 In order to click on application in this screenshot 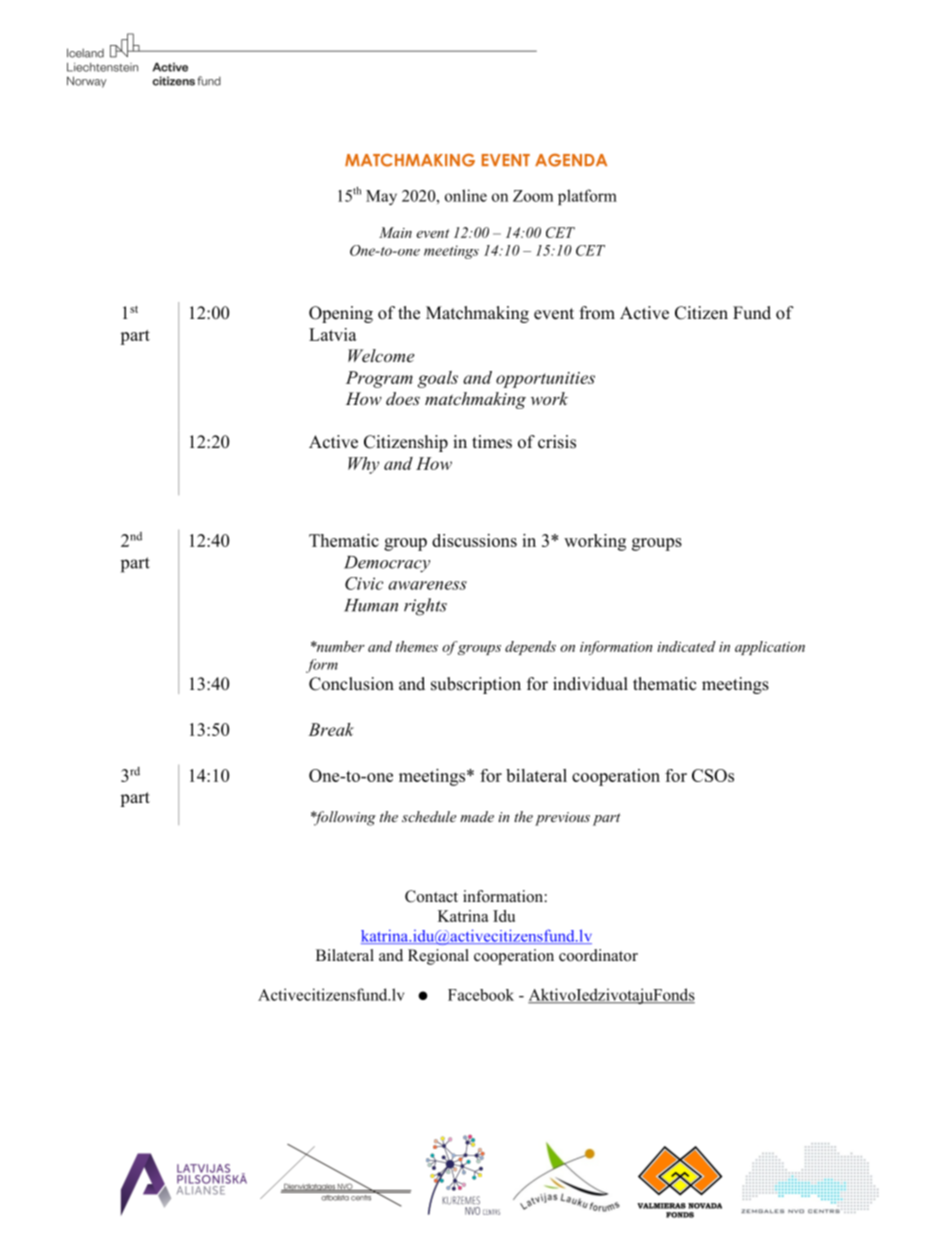, I will do `click(770, 648)`.
